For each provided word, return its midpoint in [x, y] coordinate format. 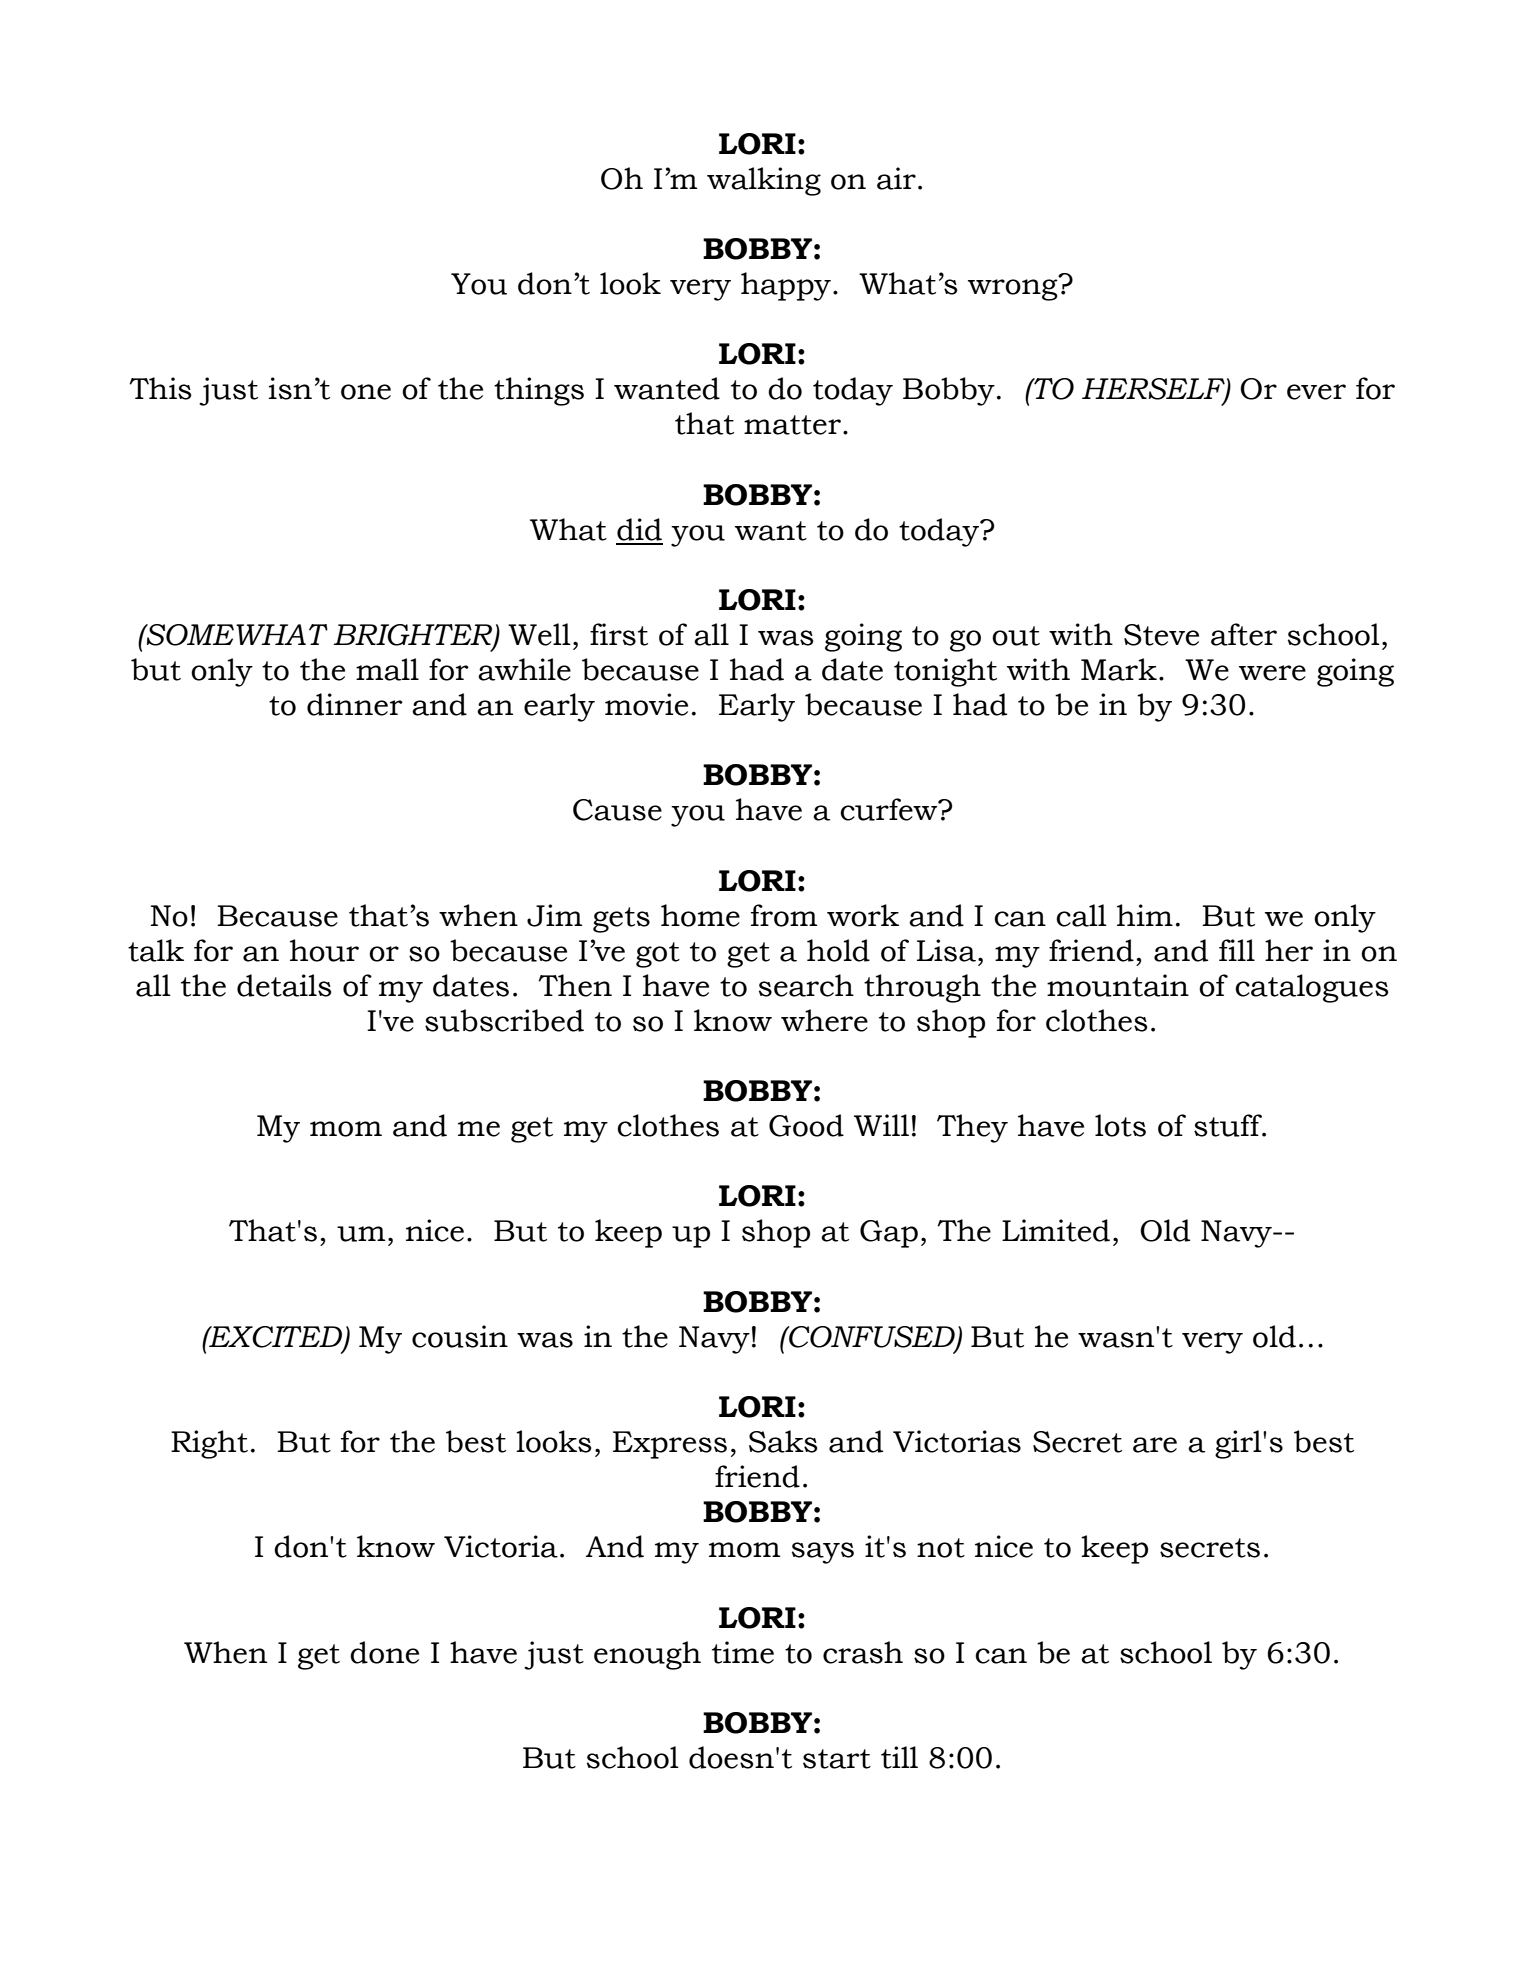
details [284, 985]
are [1155, 1445]
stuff [1229, 1125]
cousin [460, 1336]
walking [764, 181]
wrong [1014, 289]
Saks [783, 1441]
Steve [1161, 635]
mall [387, 669]
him [1145, 915]
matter [792, 425]
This [160, 388]
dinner [355, 704]
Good [806, 1125]
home [700, 915]
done [384, 1652]
